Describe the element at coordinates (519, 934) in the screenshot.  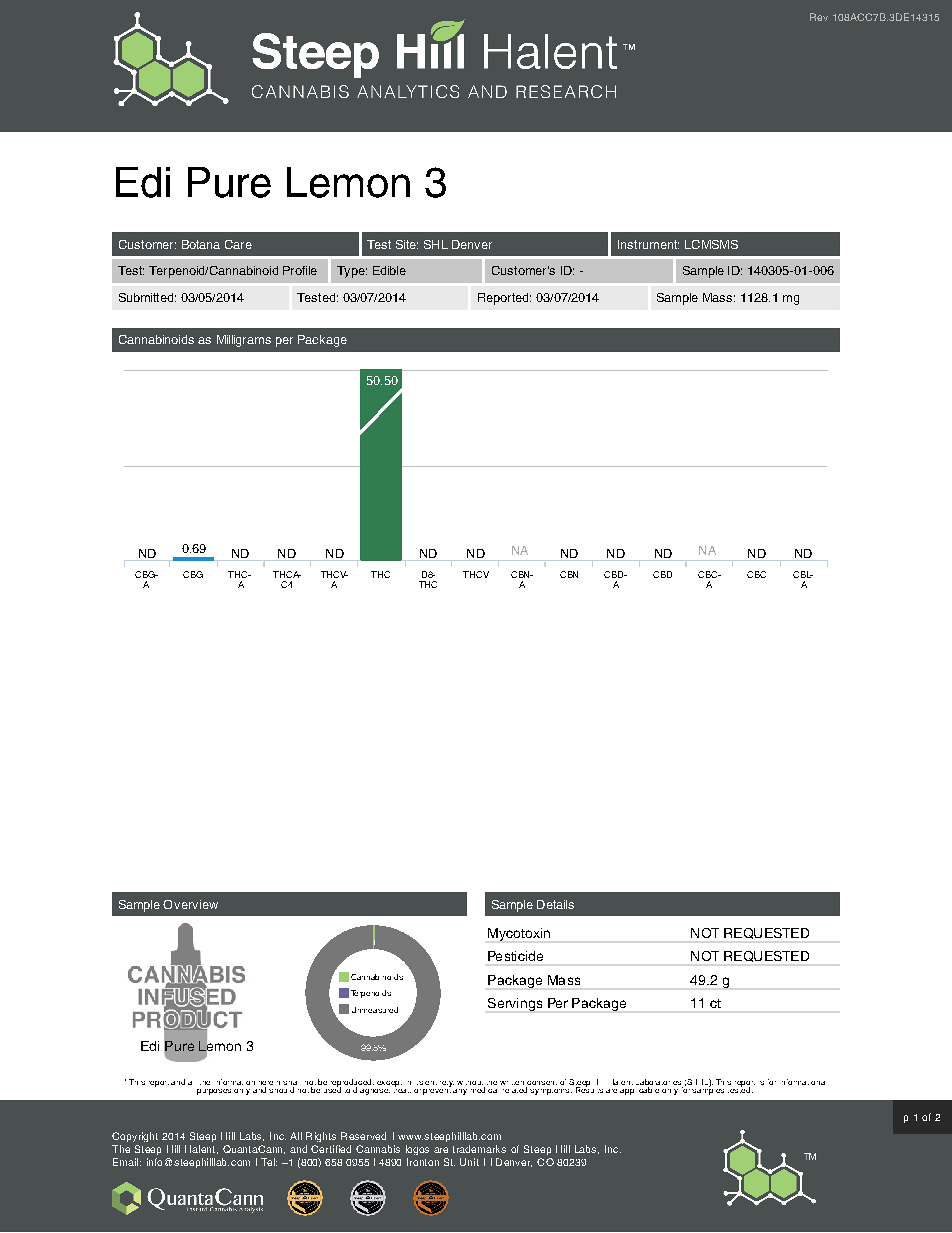
I see `Mycotoxin` at that location.
